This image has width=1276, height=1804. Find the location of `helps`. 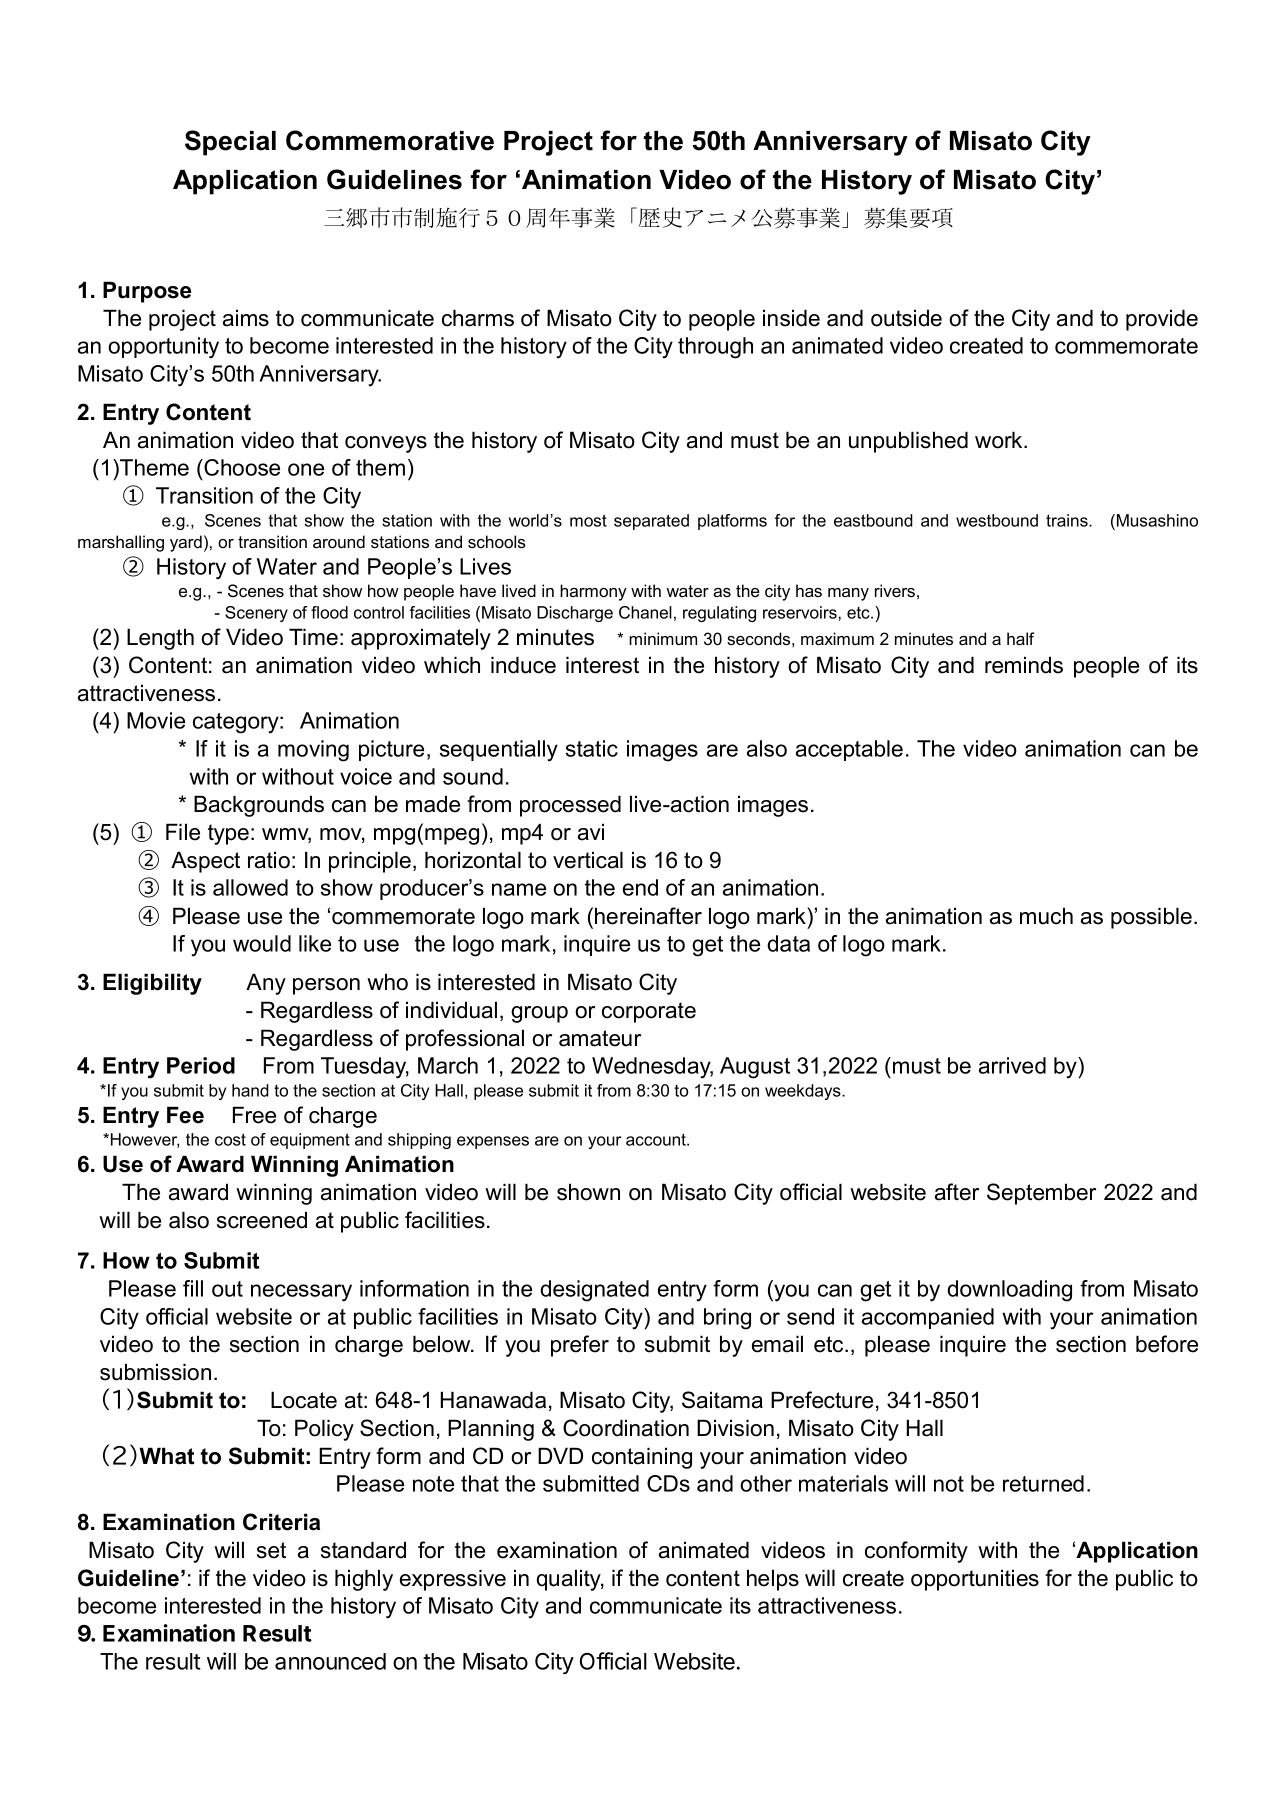

helps is located at coordinates (773, 1580).
